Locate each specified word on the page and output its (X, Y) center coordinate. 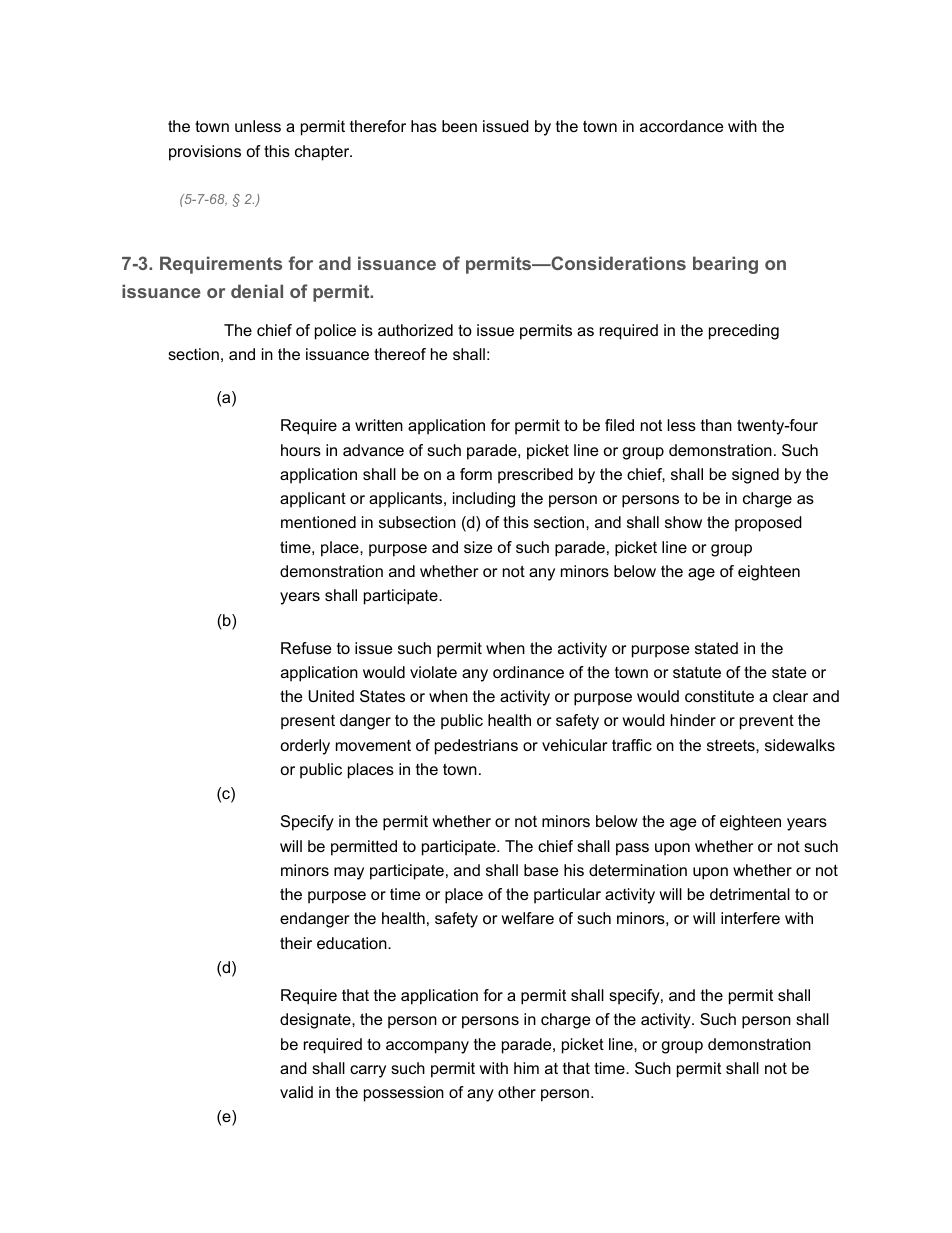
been (459, 126)
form (476, 474)
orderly (305, 747)
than (716, 425)
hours (301, 450)
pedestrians (476, 747)
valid (296, 1092)
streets (732, 745)
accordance (681, 126)
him (526, 1068)
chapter (323, 153)
